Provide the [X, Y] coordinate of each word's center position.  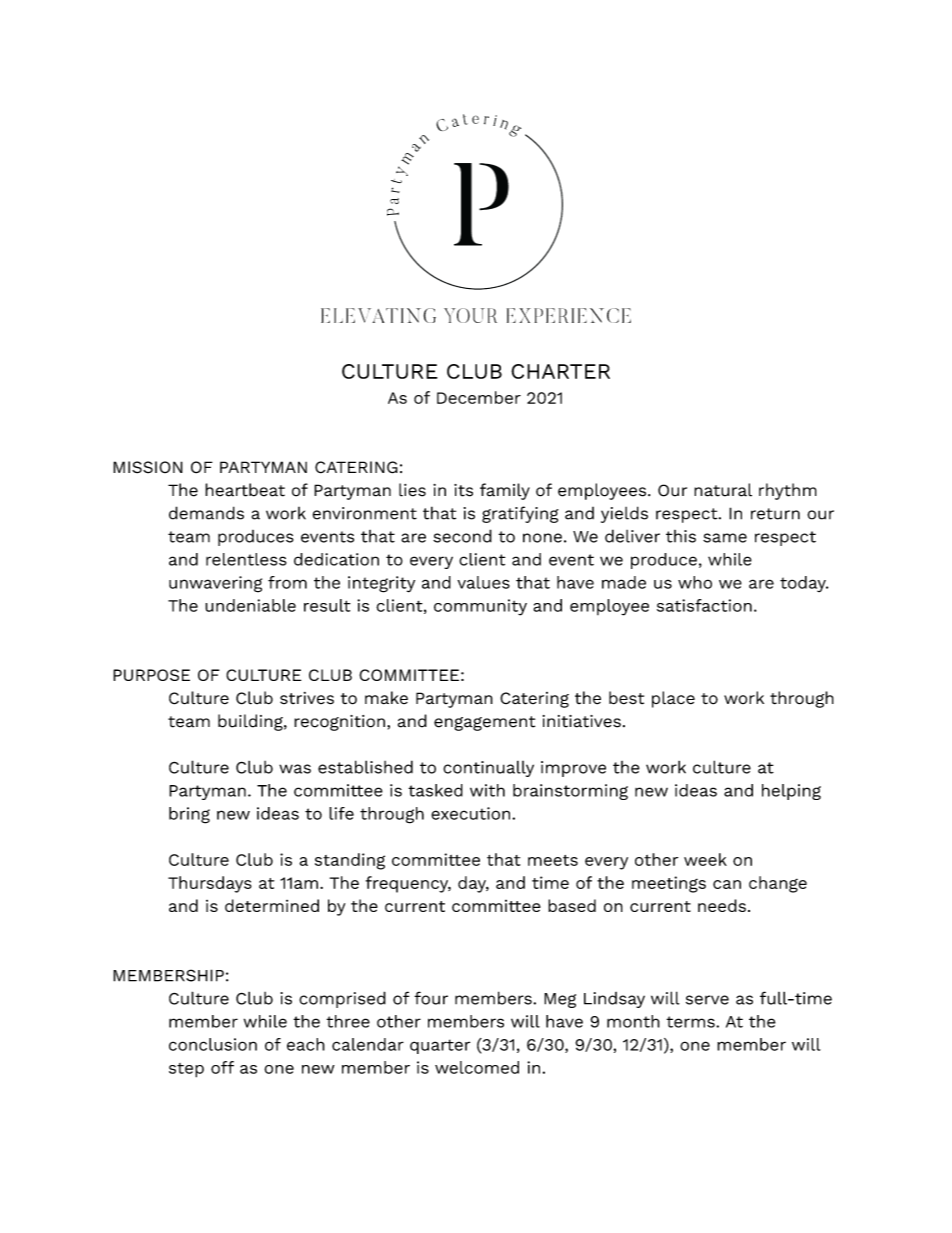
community [480, 607]
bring [189, 815]
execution [472, 813]
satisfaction [704, 605]
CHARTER [560, 371]
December [479, 397]
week [705, 859]
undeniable [250, 605]
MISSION [148, 467]
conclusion [213, 1044]
